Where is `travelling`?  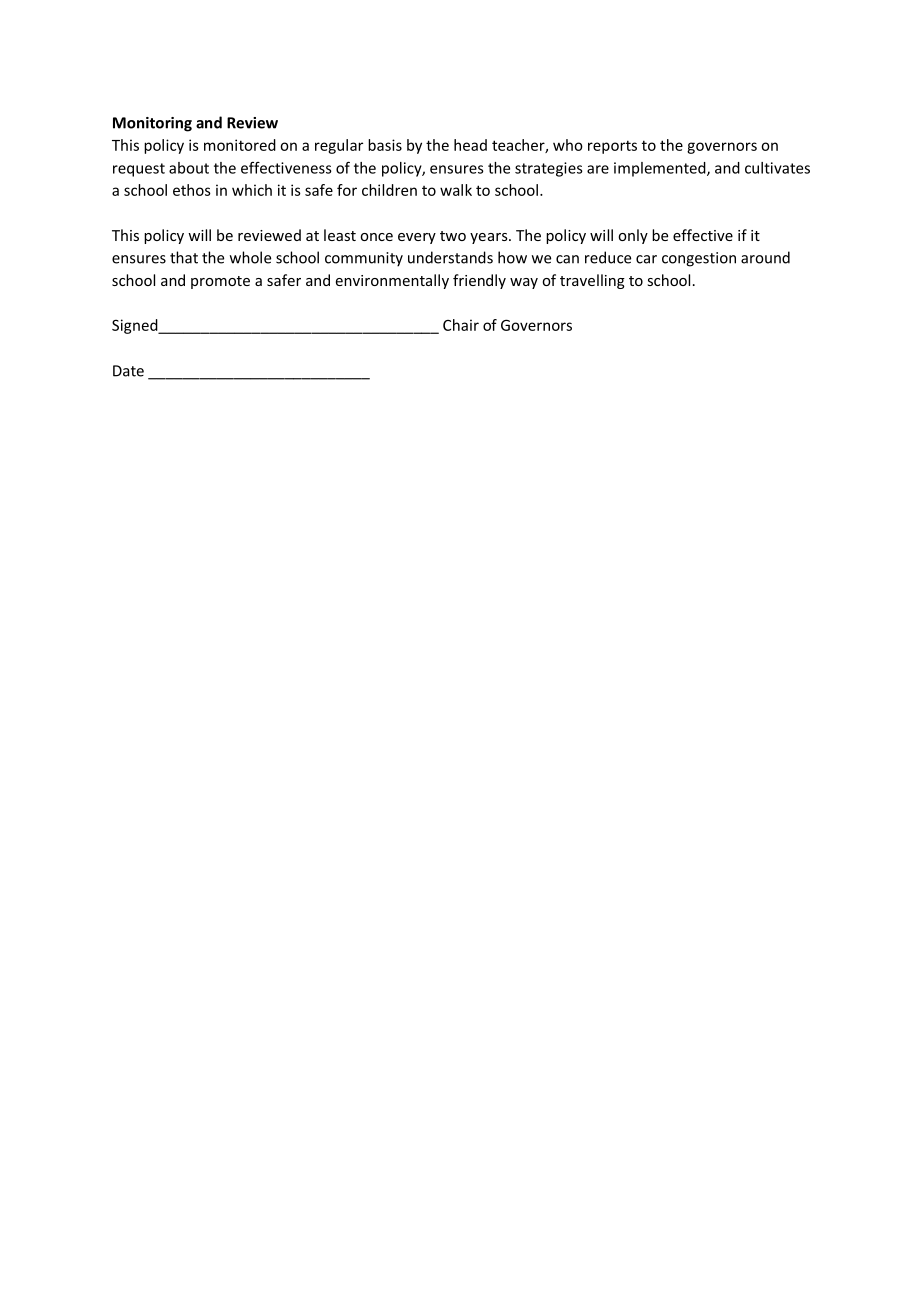
travelling is located at coordinates (592, 281).
